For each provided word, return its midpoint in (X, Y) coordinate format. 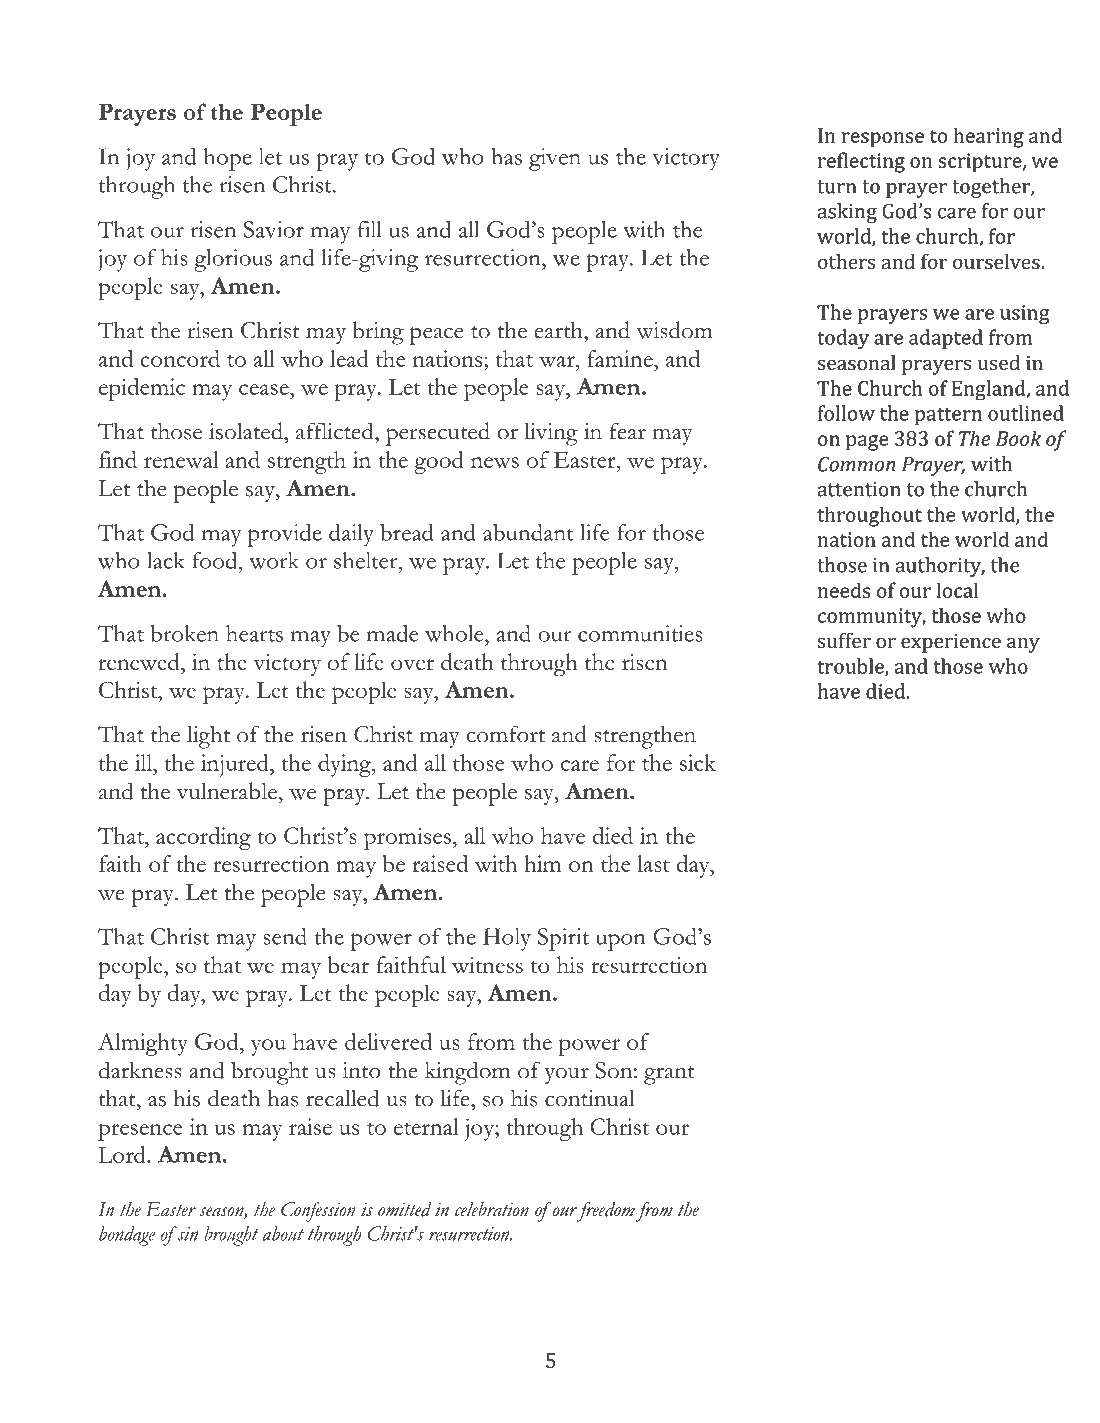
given (555, 159)
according (203, 838)
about (283, 1233)
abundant (528, 532)
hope (228, 159)
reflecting (861, 162)
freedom (605, 1212)
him (542, 863)
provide (285, 535)
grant (669, 1075)
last (653, 863)
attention (859, 489)
